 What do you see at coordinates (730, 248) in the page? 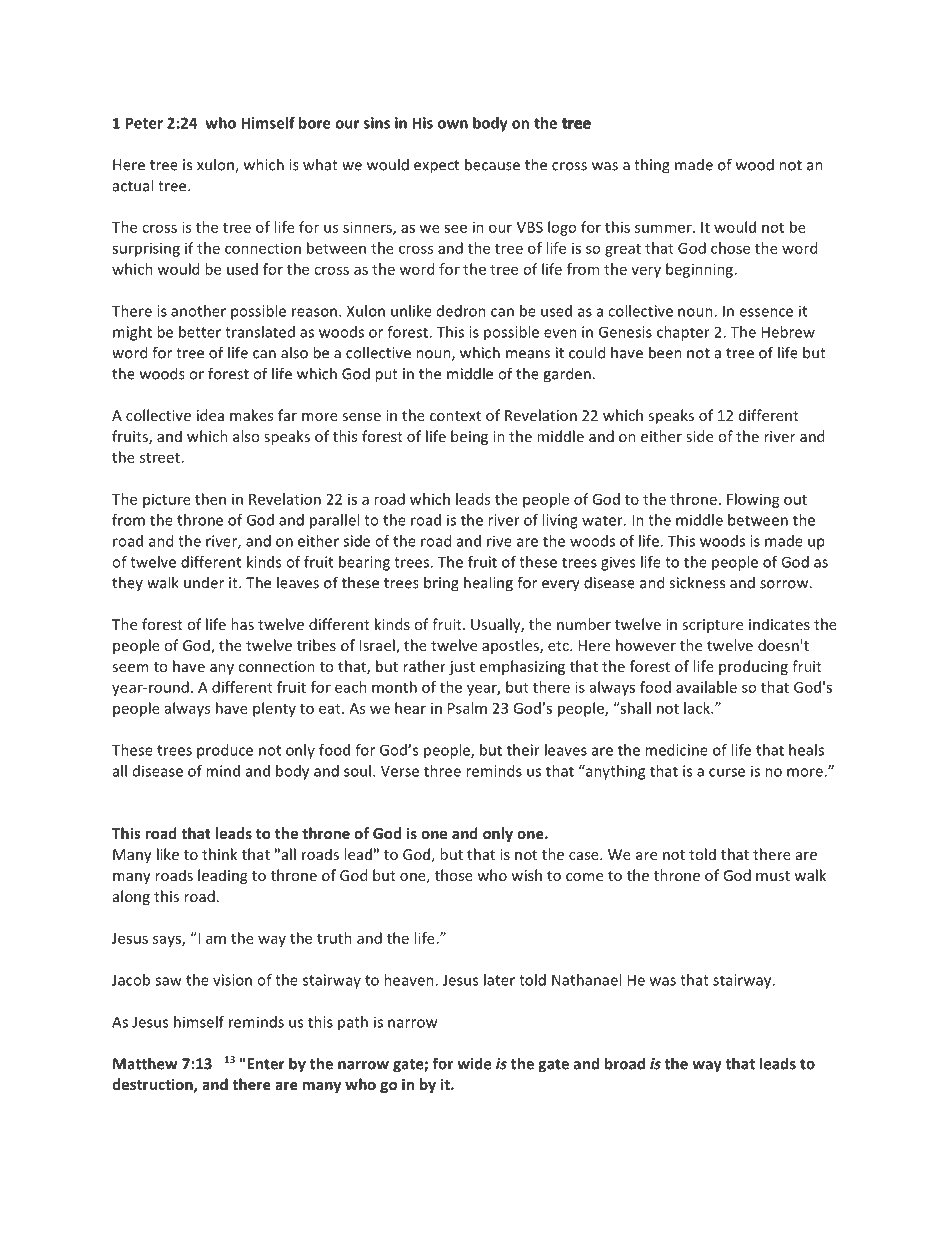
I see `chose` at bounding box center [730, 248].
